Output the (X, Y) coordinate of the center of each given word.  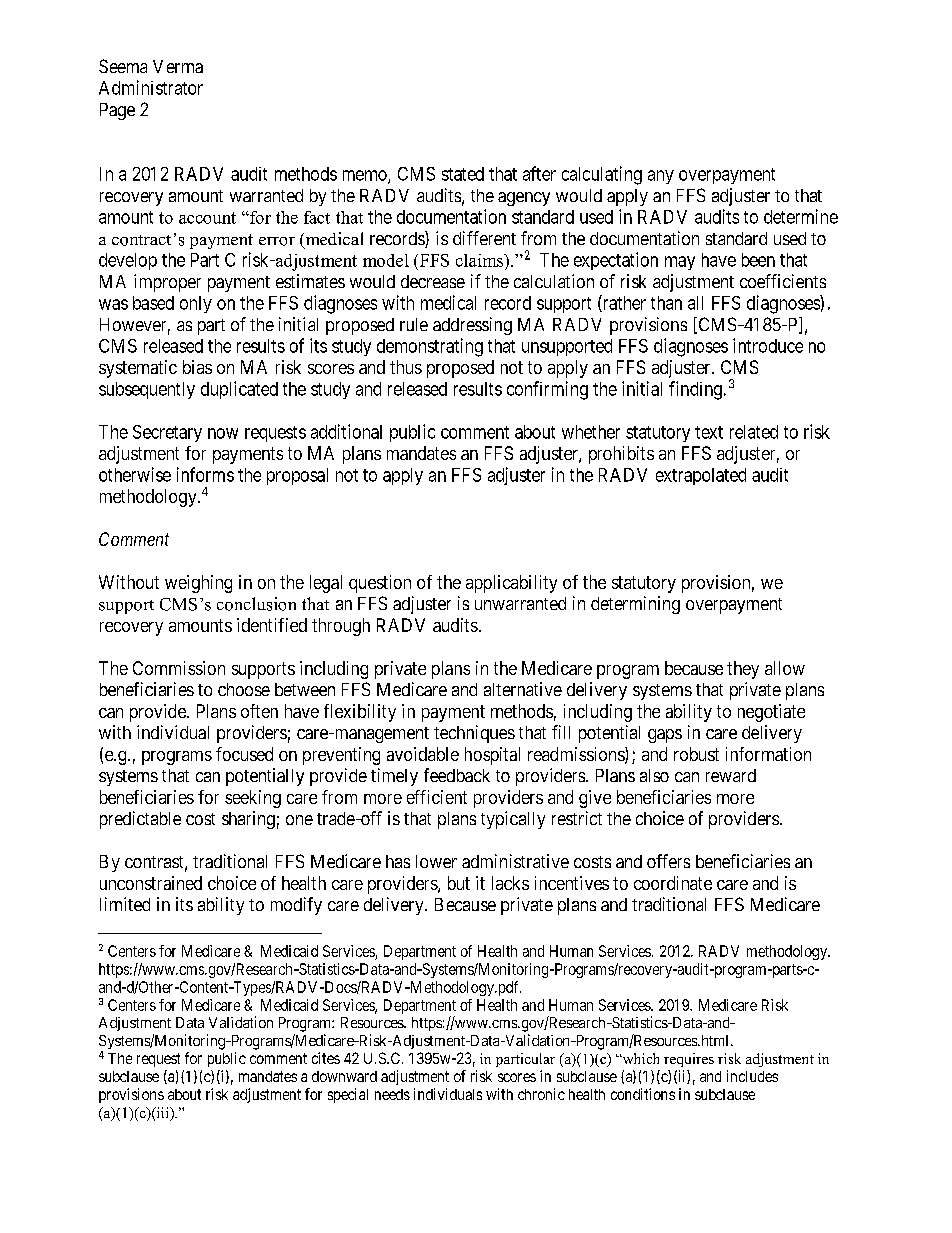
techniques (474, 734)
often (259, 711)
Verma (178, 66)
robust (696, 754)
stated (463, 174)
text (709, 432)
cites (326, 1058)
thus (406, 367)
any (661, 177)
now (223, 433)
